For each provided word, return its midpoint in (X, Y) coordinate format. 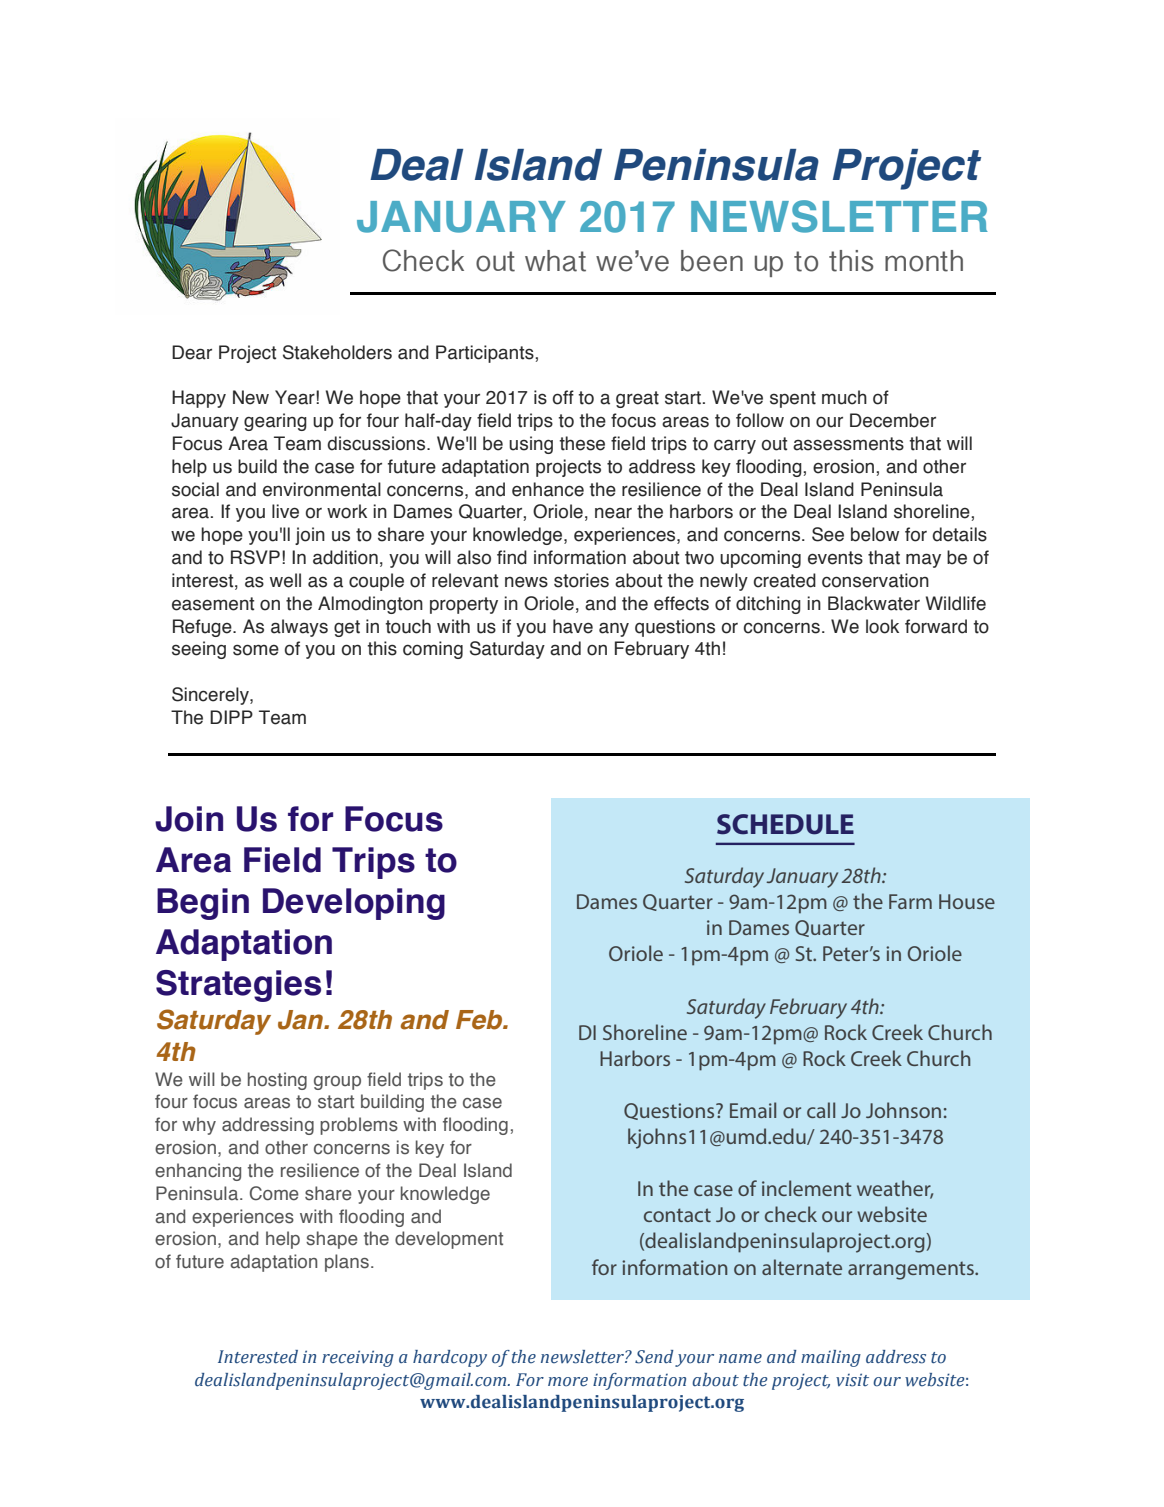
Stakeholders (337, 352)
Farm (910, 901)
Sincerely (211, 696)
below (875, 534)
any (614, 629)
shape (332, 1240)
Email (753, 1110)
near (613, 513)
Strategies (238, 986)
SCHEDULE (785, 824)
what (555, 261)
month (924, 261)
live (285, 511)
